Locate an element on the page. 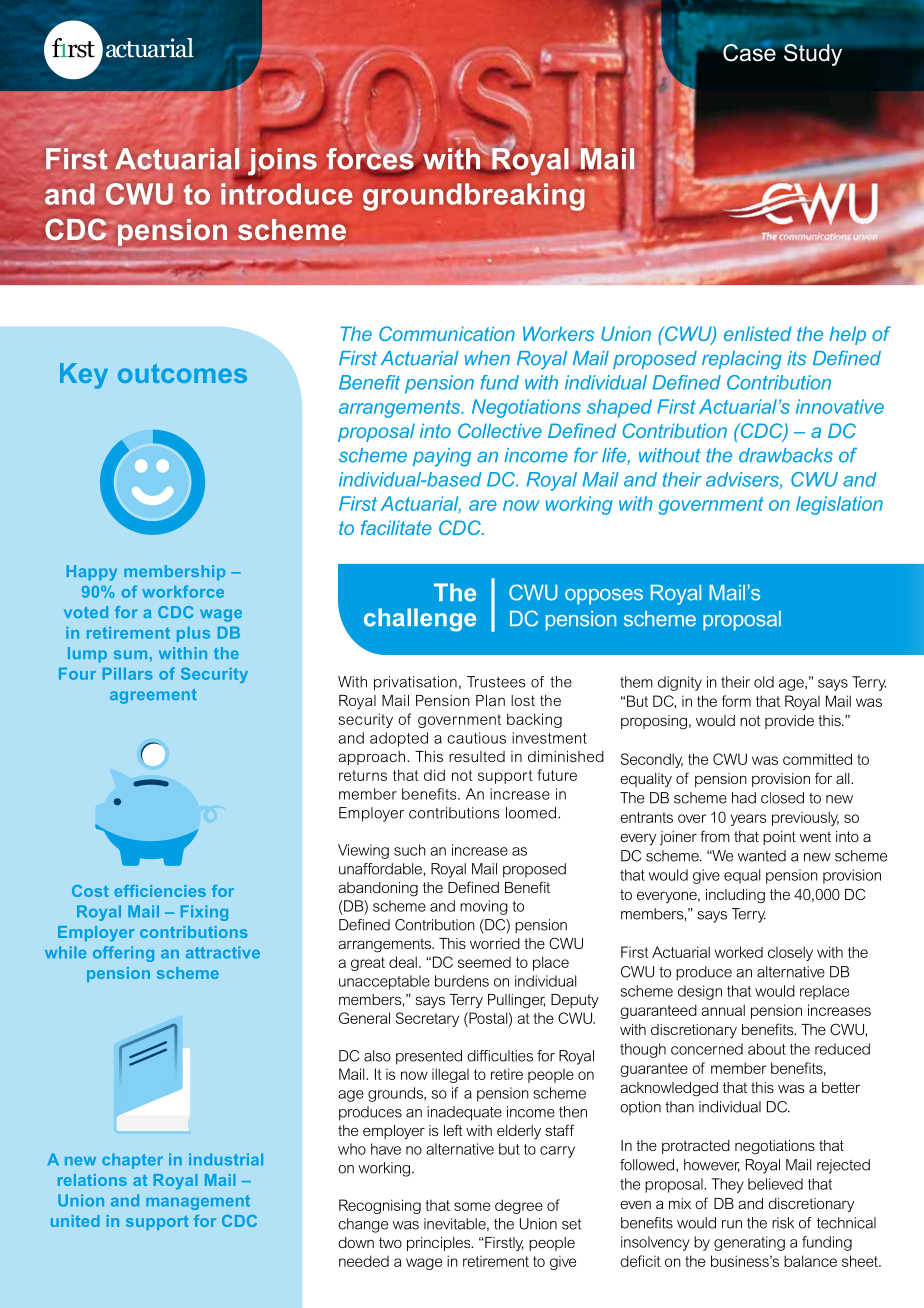  Case is located at coordinates (749, 51).
